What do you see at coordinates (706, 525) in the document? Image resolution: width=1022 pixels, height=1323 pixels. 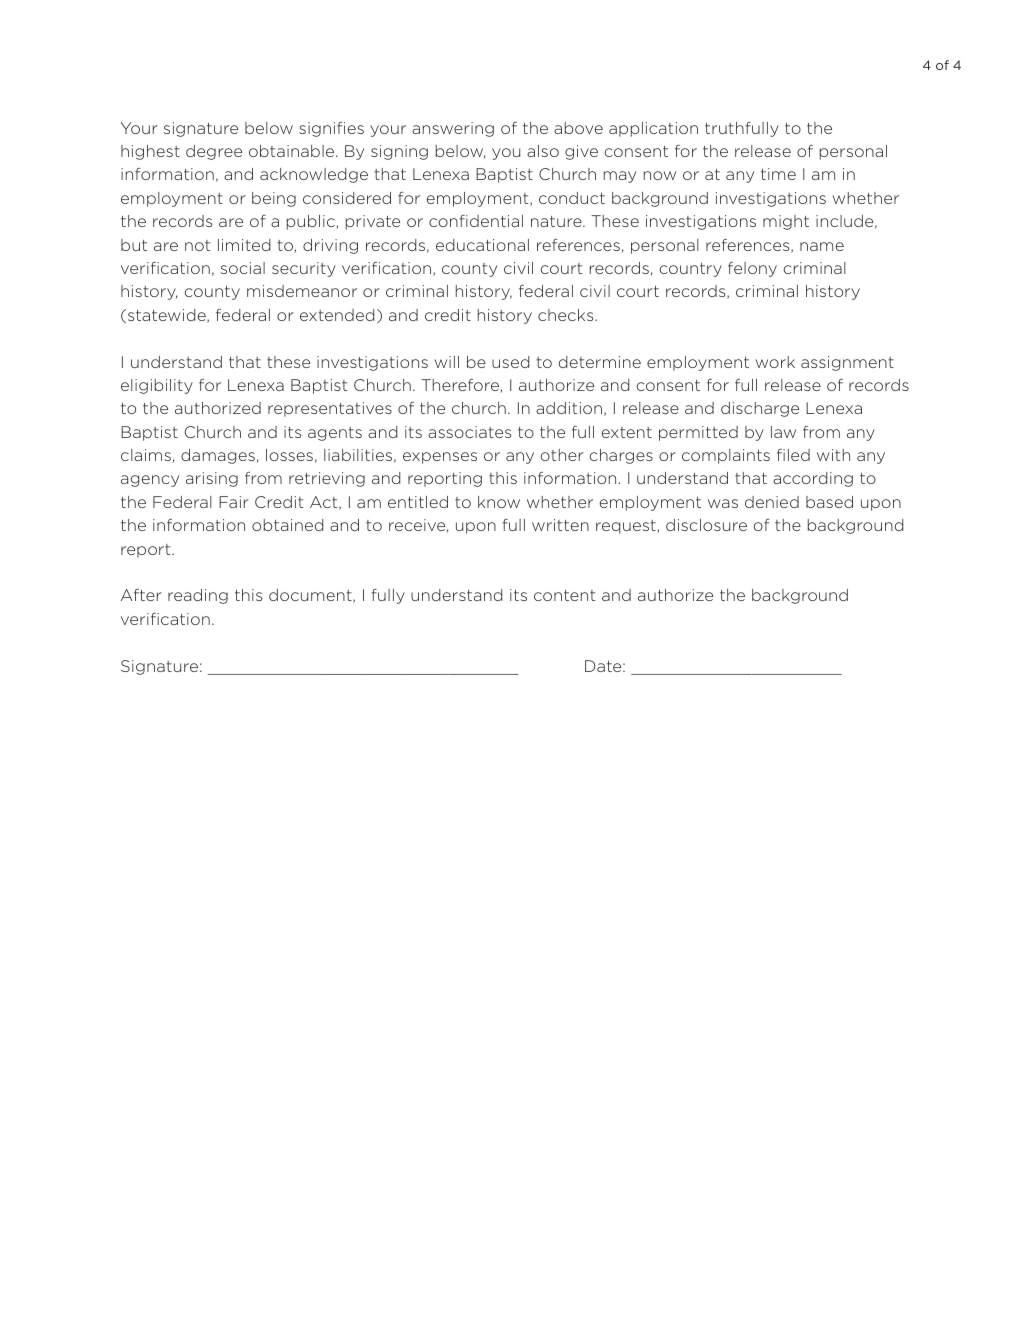 I see `disclosure` at bounding box center [706, 525].
